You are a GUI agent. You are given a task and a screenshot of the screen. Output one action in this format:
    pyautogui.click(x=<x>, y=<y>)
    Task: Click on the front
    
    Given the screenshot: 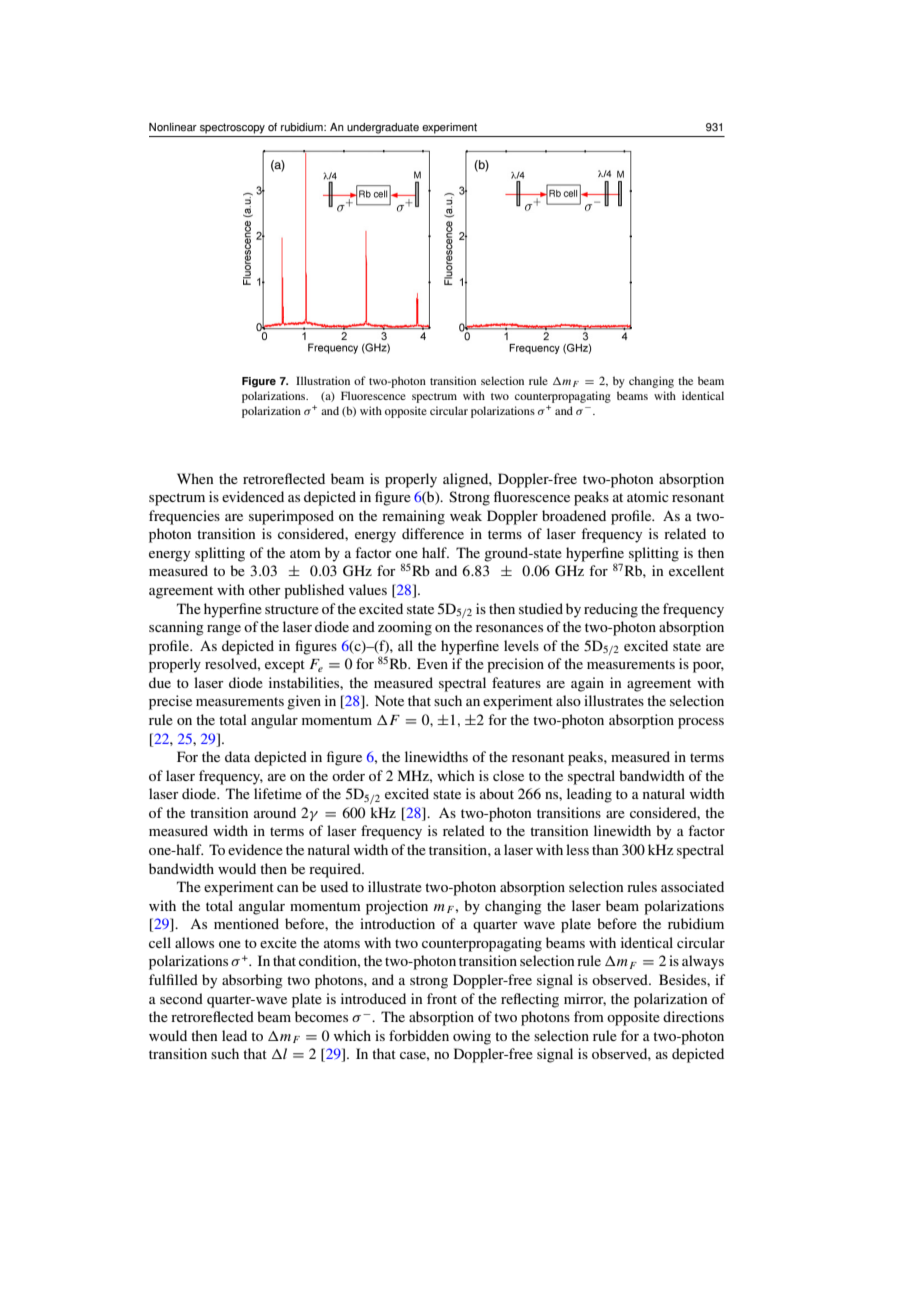 What is the action you would take?
    pyautogui.click(x=442, y=998)
